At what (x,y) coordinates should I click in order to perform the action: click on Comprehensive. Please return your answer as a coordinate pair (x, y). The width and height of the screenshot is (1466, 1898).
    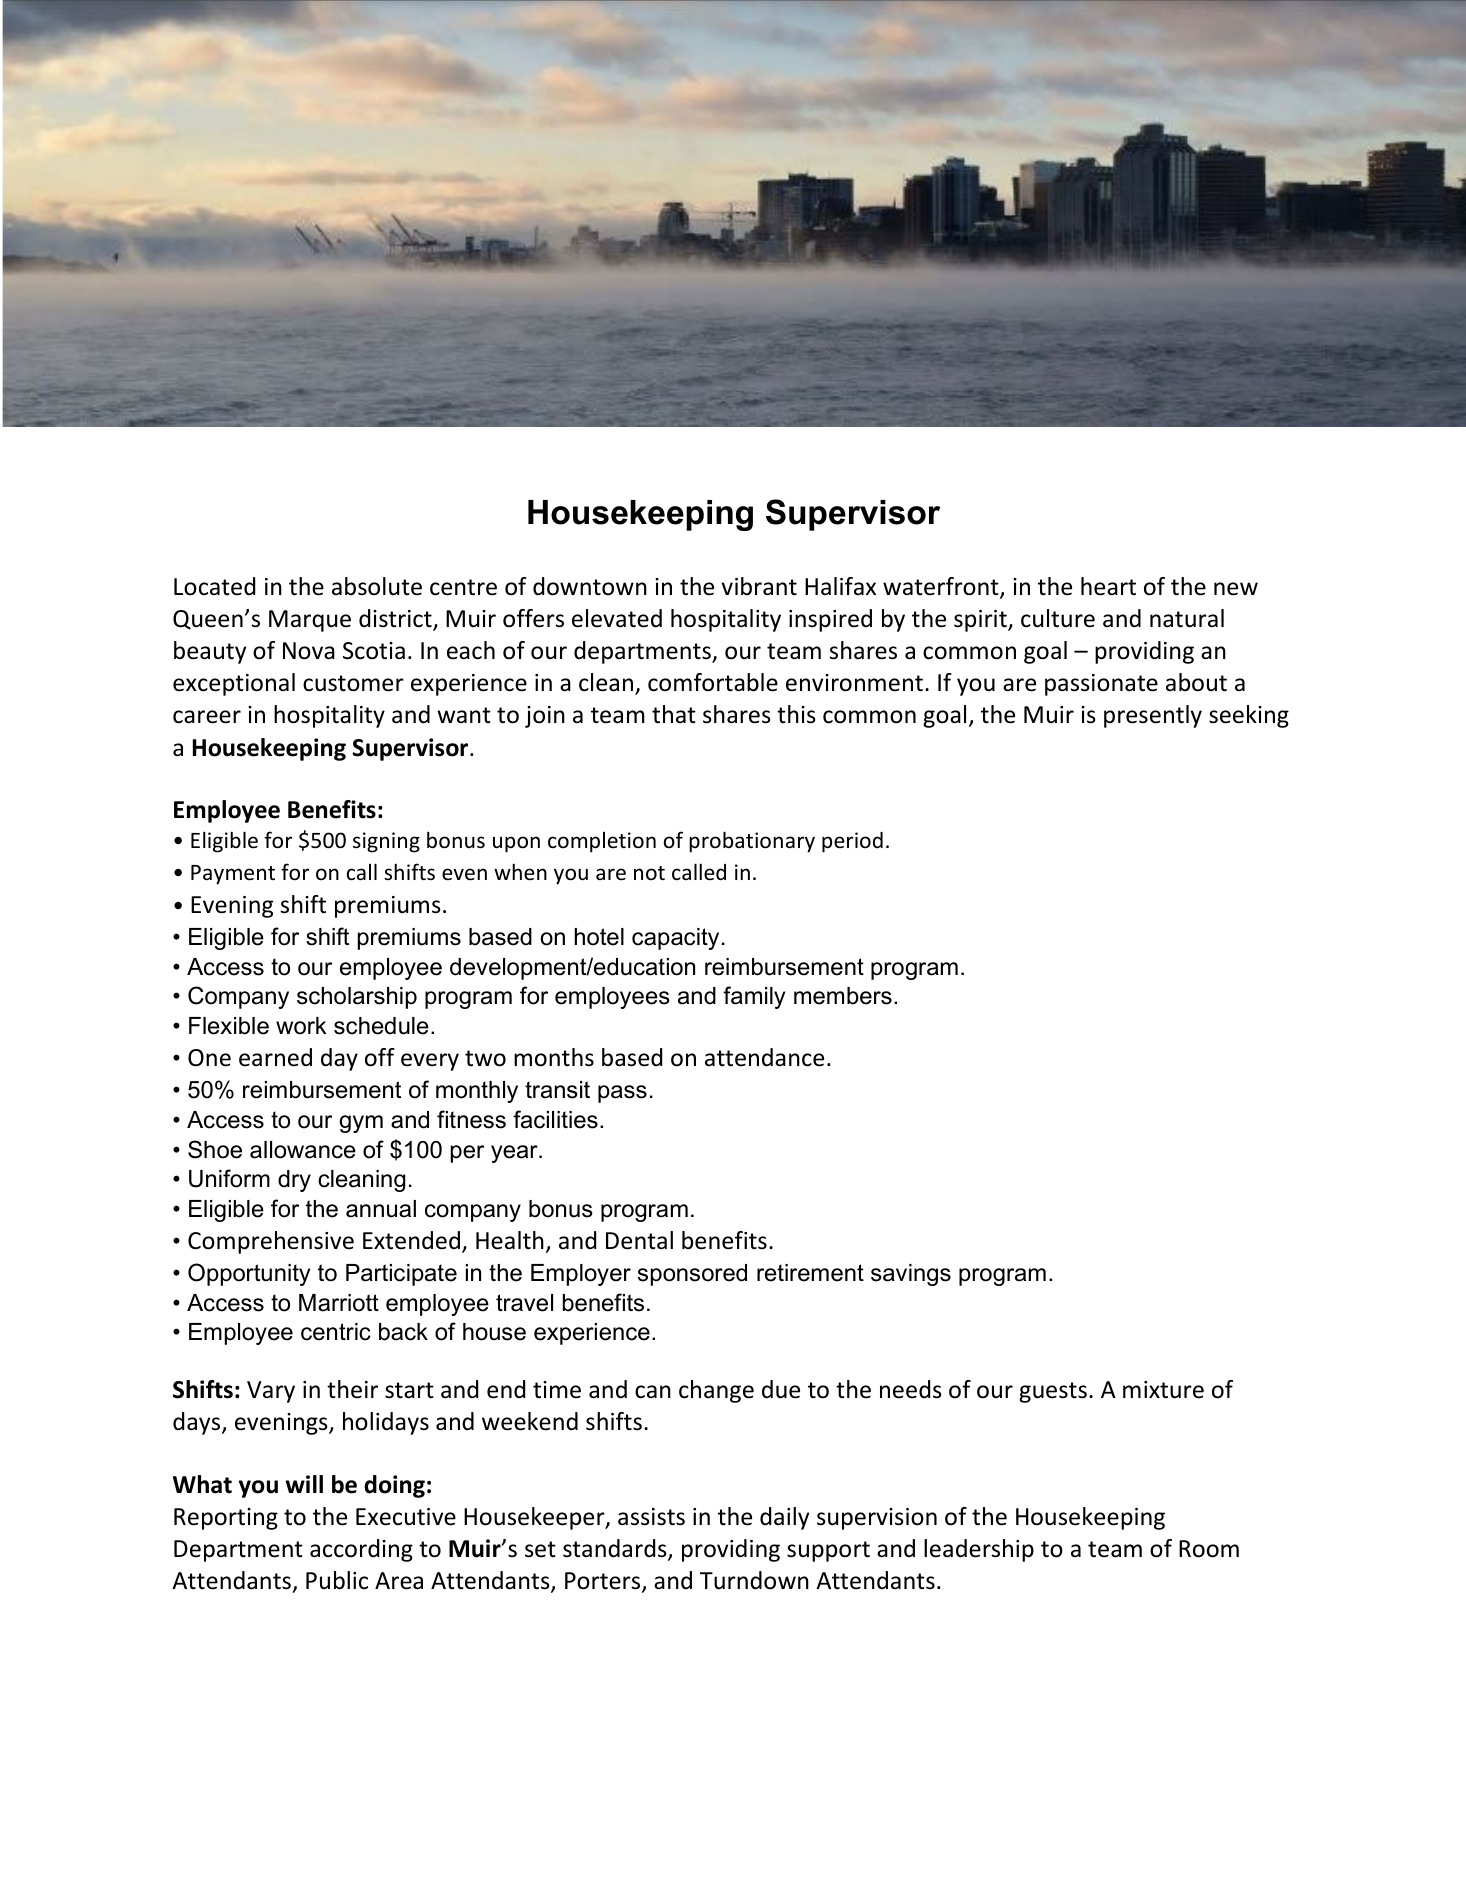
    Looking at the image, I should click on (271, 1242).
